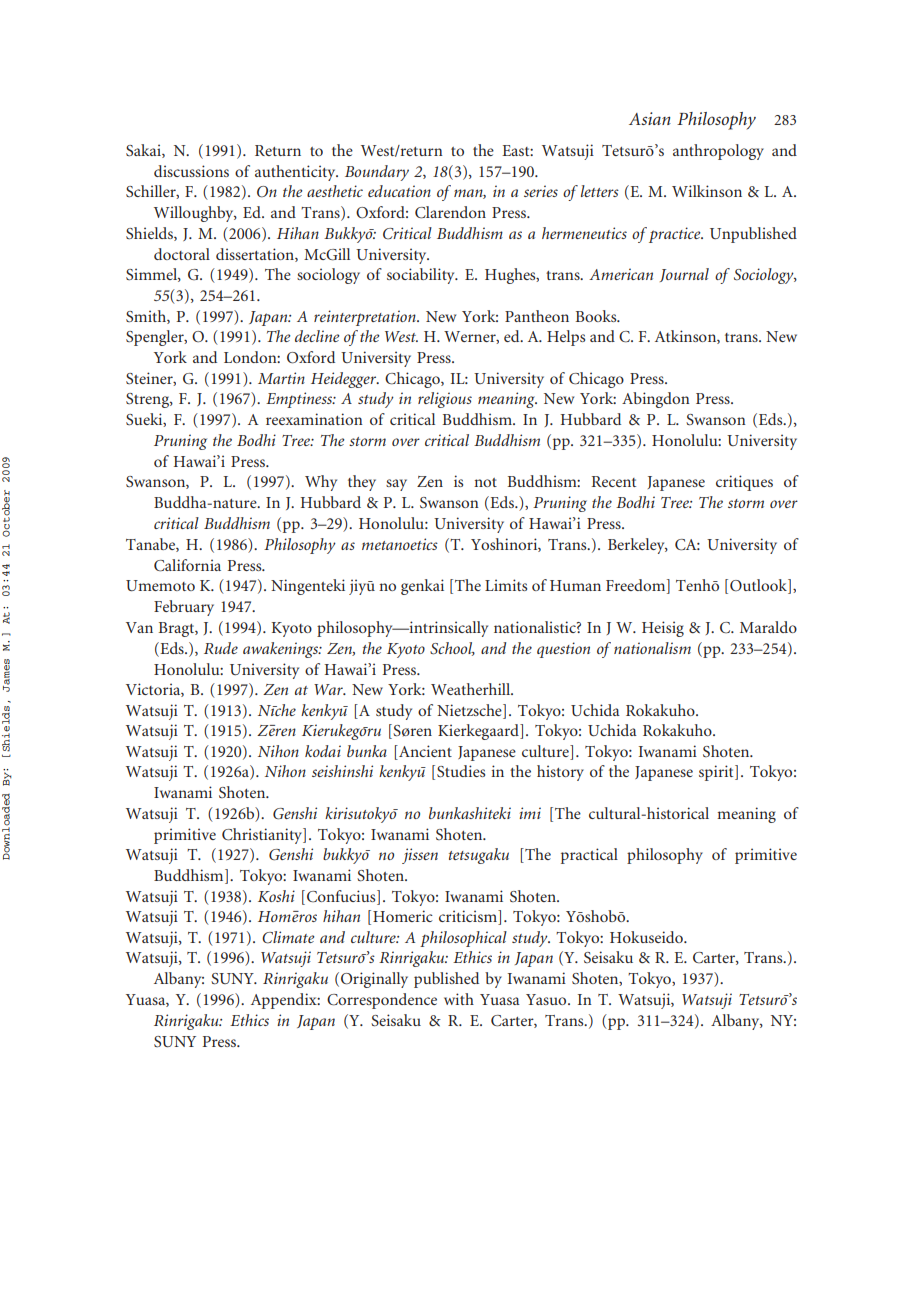 This screenshot has height=1316, width=923. Describe the element at coordinates (191, 171) in the screenshot. I see `discussions` at that location.
